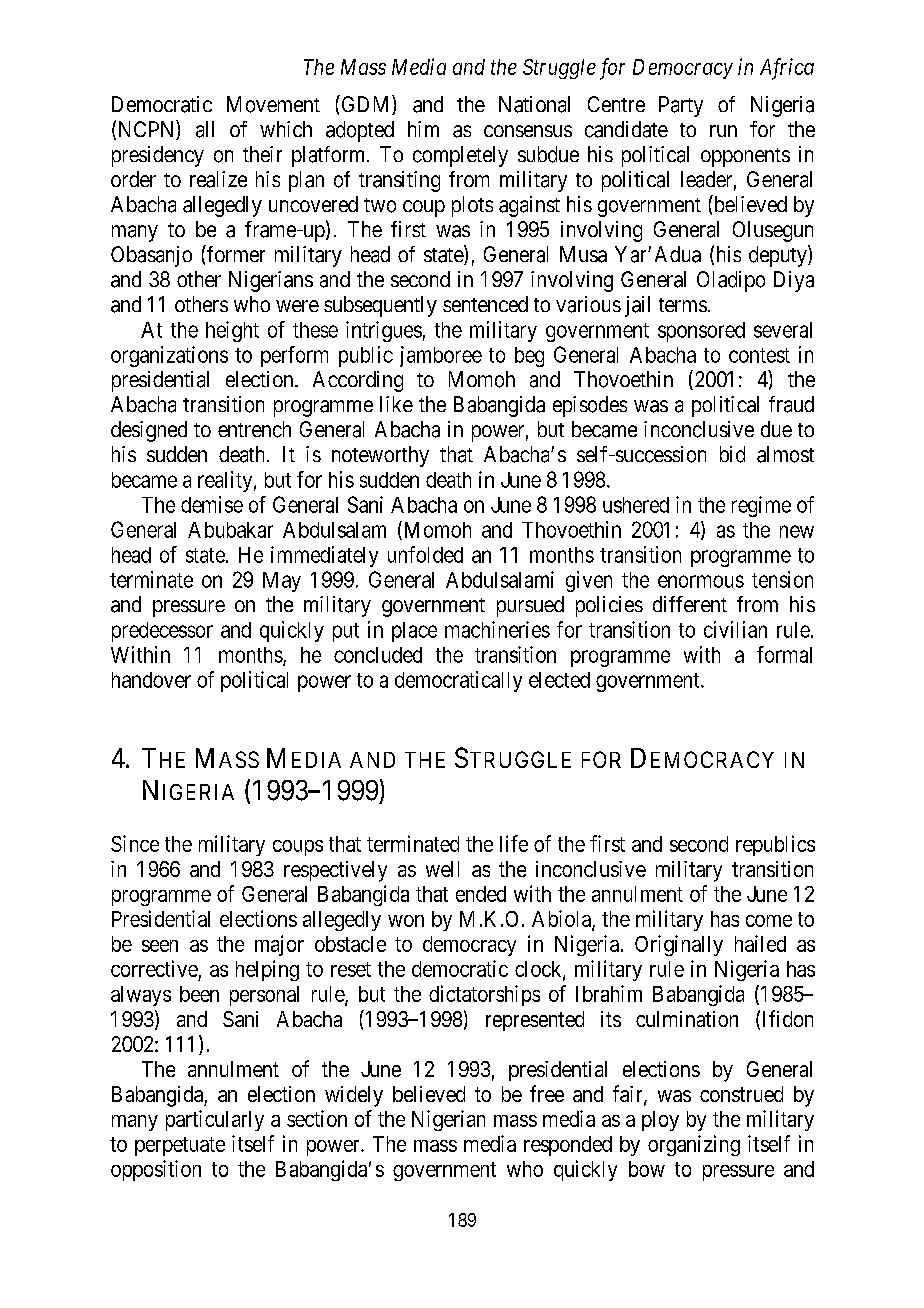  I want to click on run, so click(723, 131).
